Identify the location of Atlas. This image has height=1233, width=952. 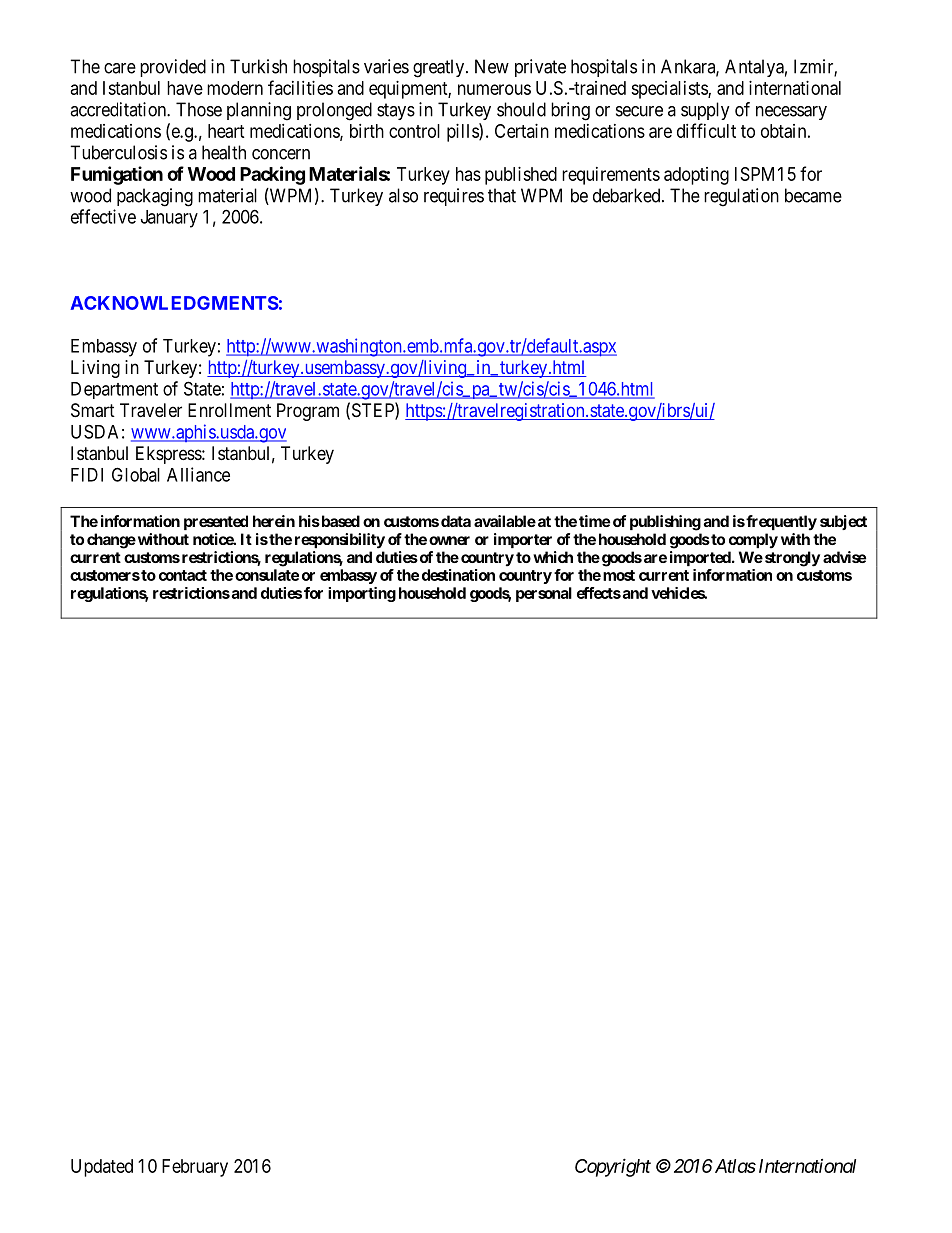
(734, 1166).
